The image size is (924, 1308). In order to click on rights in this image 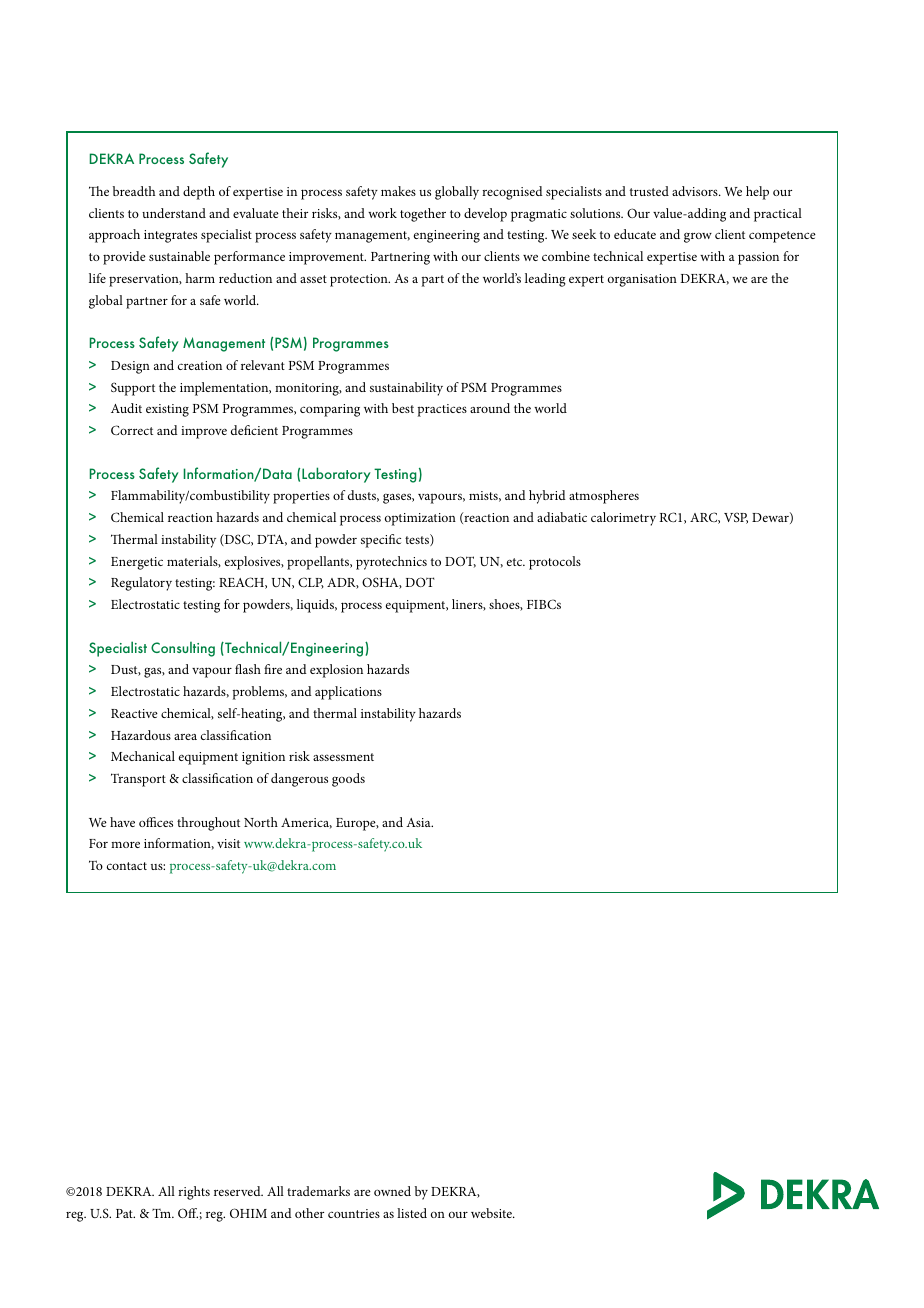, I will do `click(194, 1193)`.
